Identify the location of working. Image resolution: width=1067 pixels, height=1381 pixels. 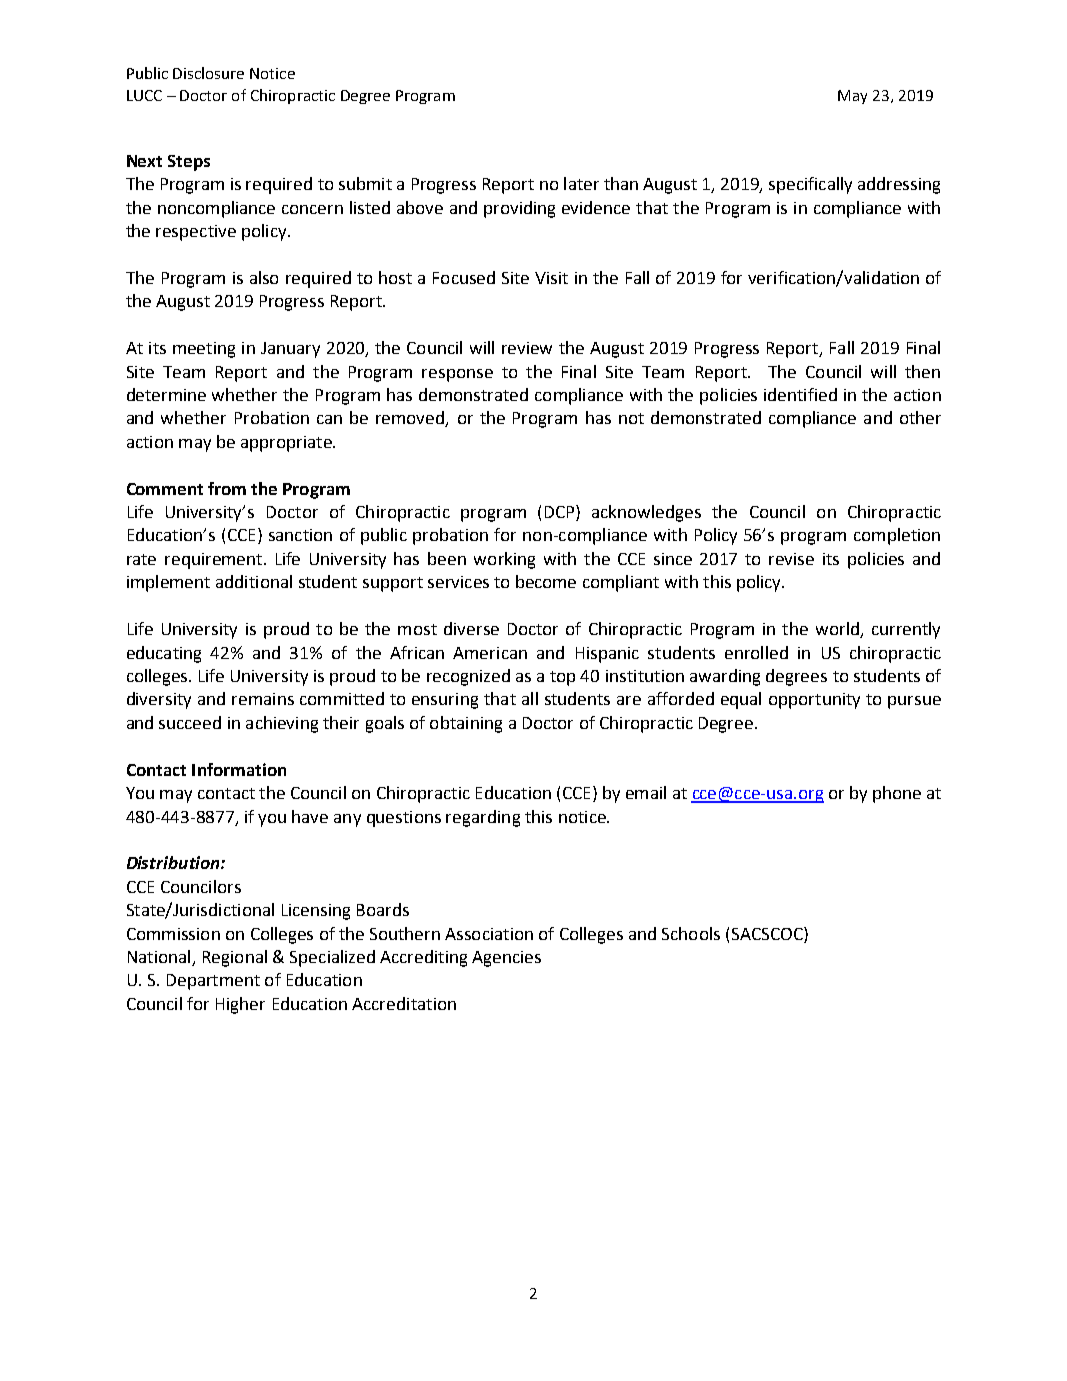
(504, 560).
